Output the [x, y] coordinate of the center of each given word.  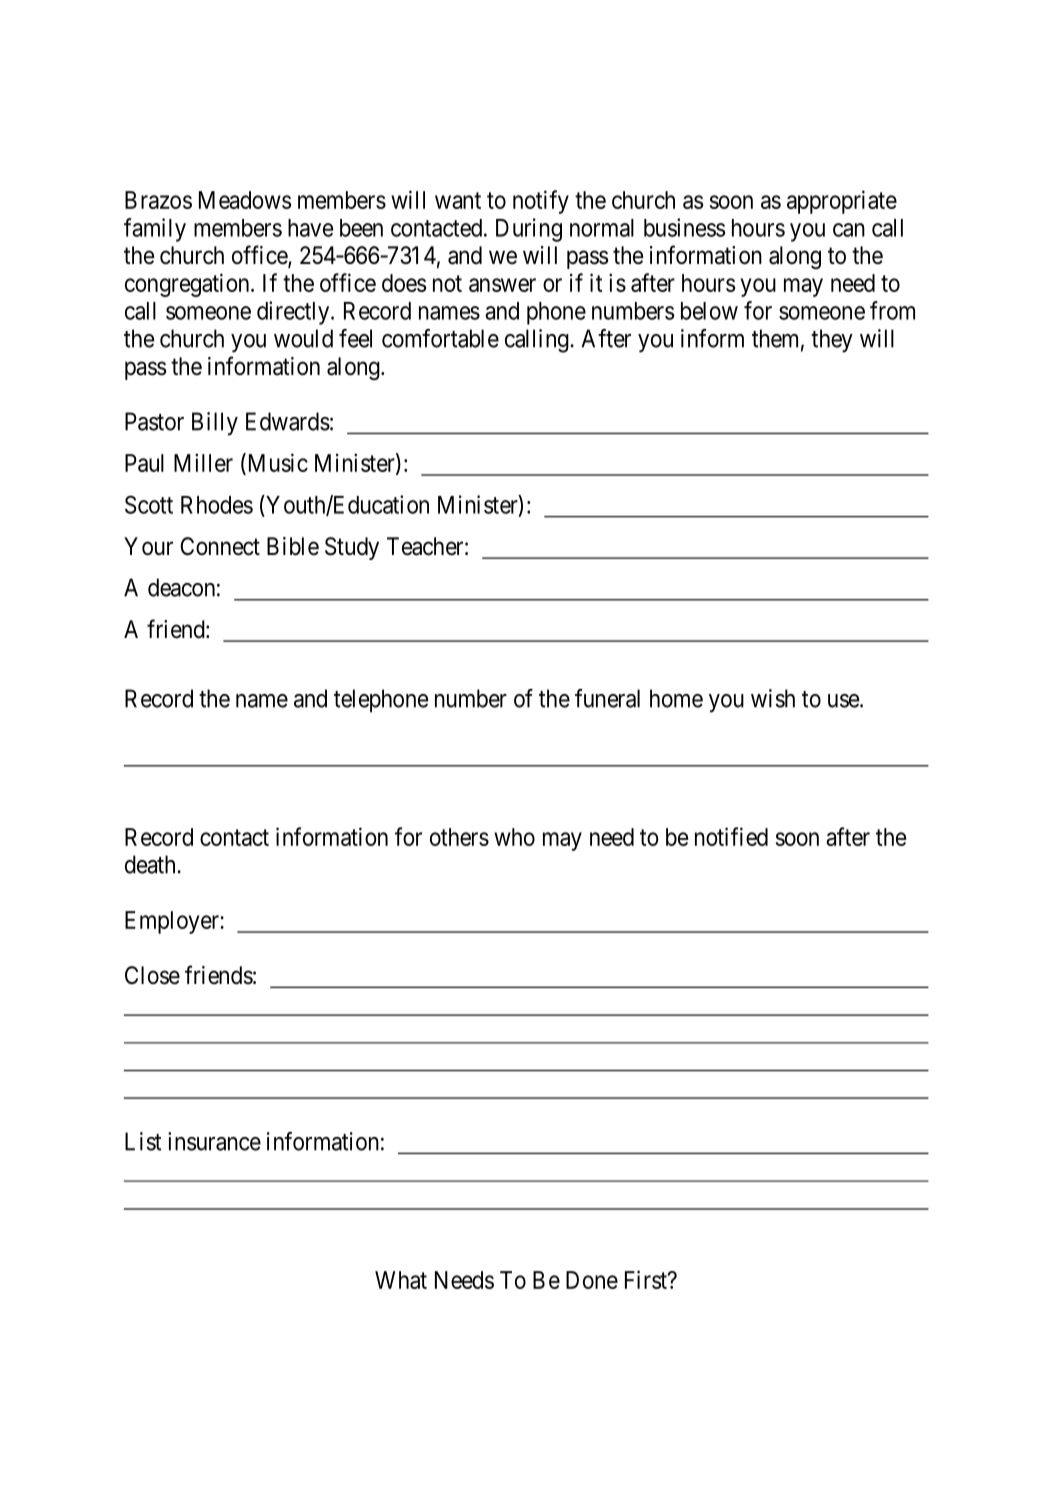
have [310, 228]
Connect [220, 546]
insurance [214, 1141]
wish [773, 698]
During [529, 230]
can [849, 230]
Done [592, 1280]
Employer [173, 922]
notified [731, 836]
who [514, 837]
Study [352, 548]
